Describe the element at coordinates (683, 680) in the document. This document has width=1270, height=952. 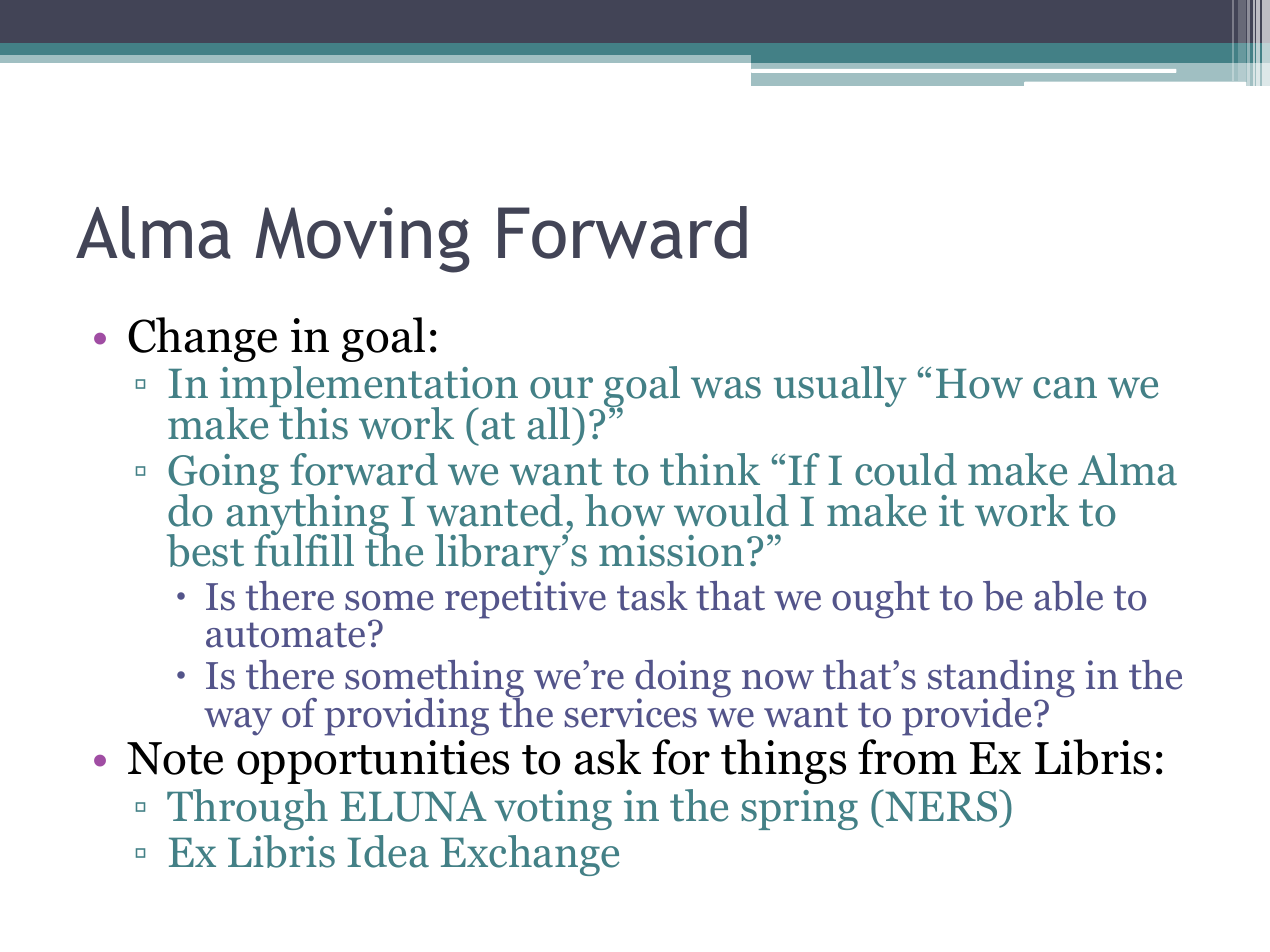
I see `doing` at that location.
